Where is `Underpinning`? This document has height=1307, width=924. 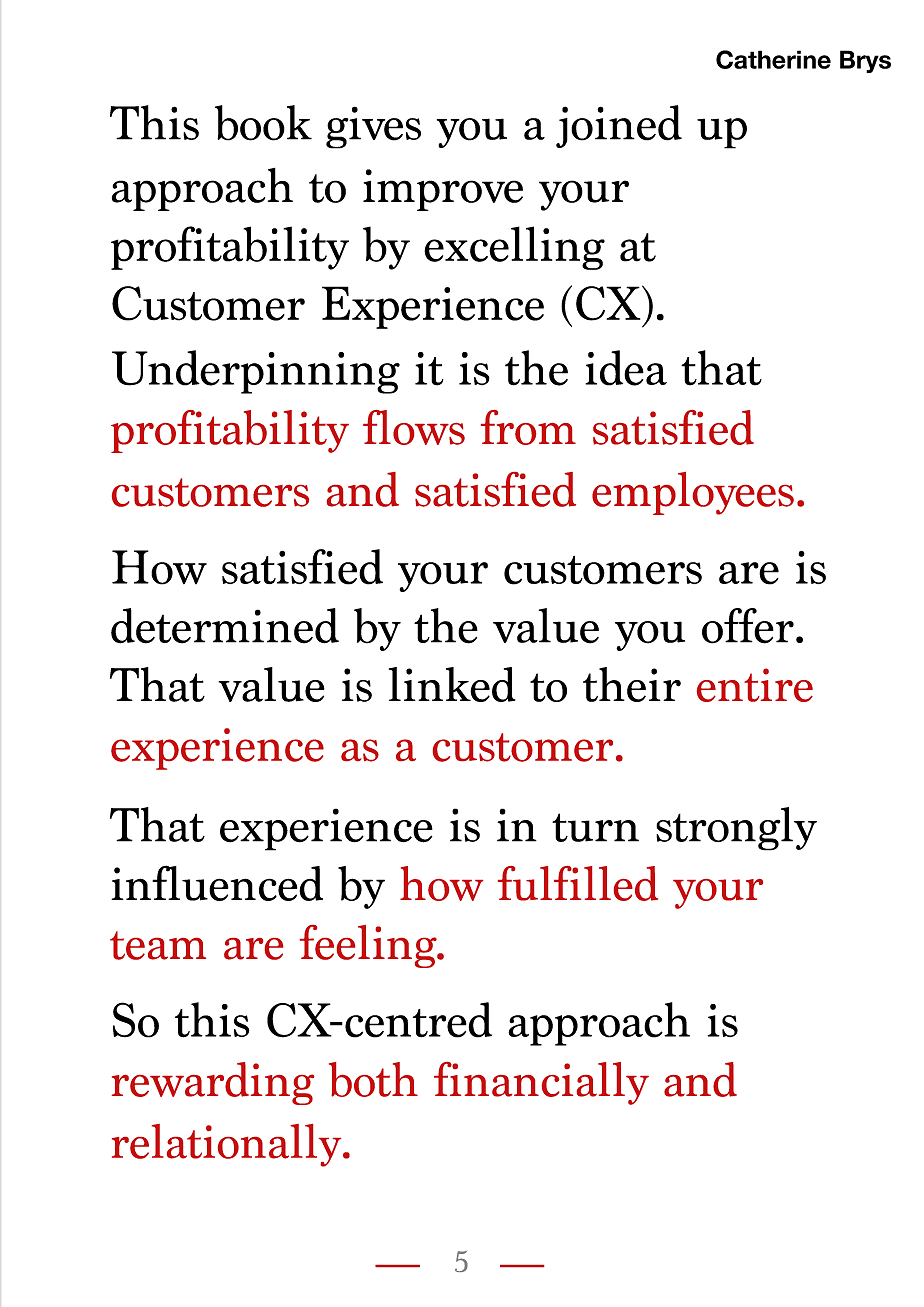 Underpinning is located at coordinates (256, 372).
